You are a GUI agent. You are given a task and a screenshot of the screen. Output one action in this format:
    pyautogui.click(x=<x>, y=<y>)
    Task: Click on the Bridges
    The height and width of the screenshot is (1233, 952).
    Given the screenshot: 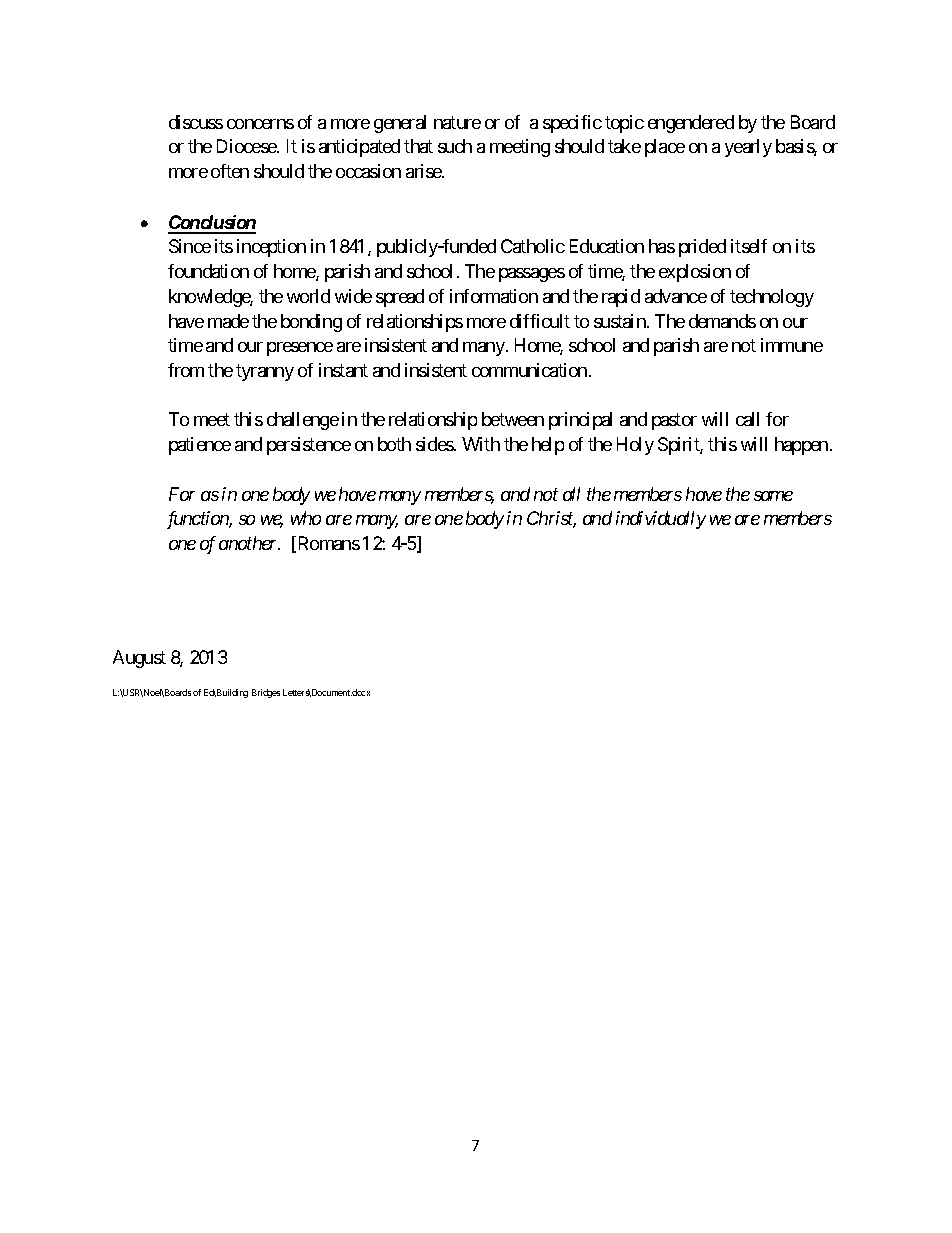 What is the action you would take?
    pyautogui.click(x=266, y=693)
